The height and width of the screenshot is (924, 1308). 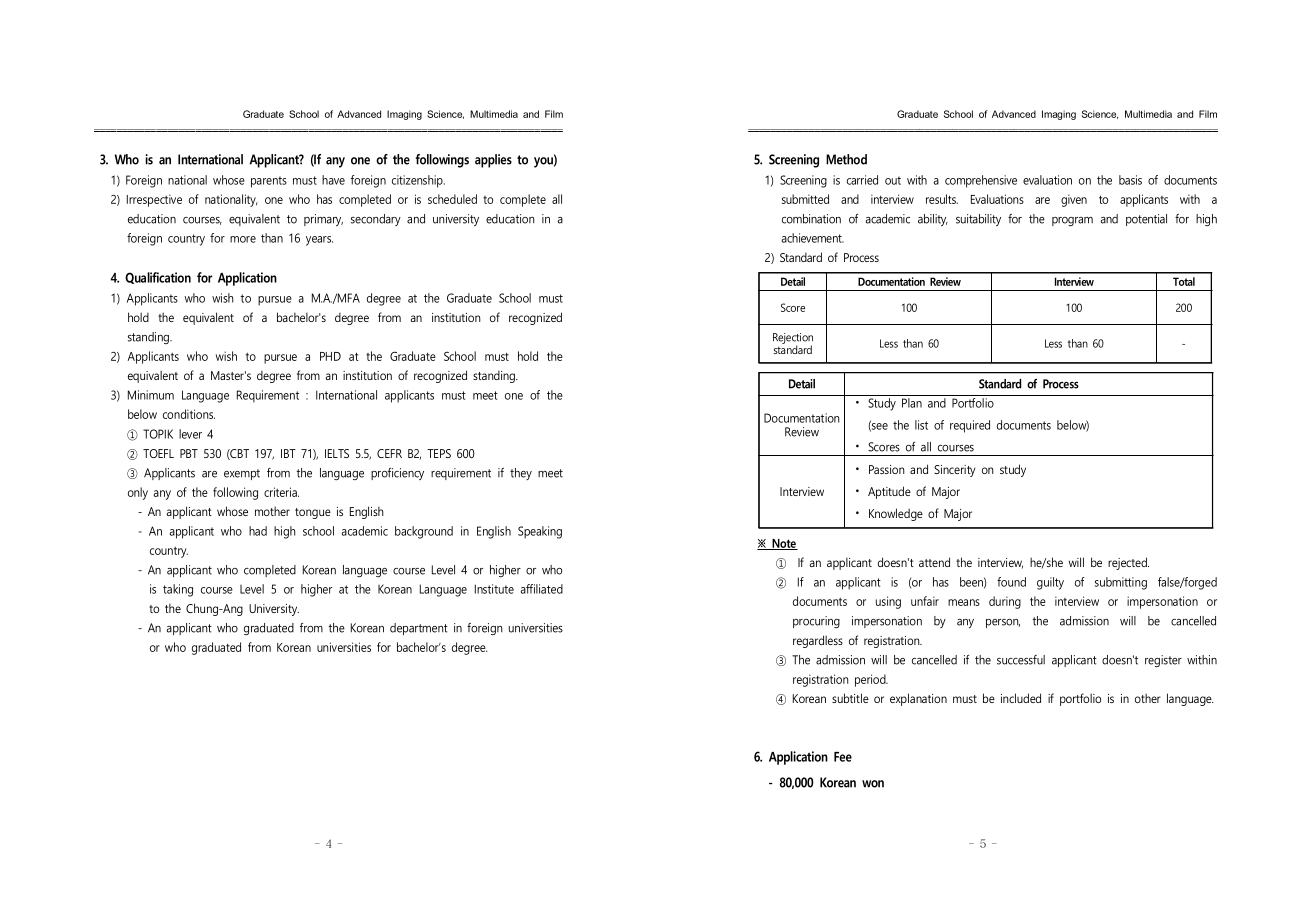 What do you see at coordinates (521, 474) in the screenshot?
I see `they` at bounding box center [521, 474].
